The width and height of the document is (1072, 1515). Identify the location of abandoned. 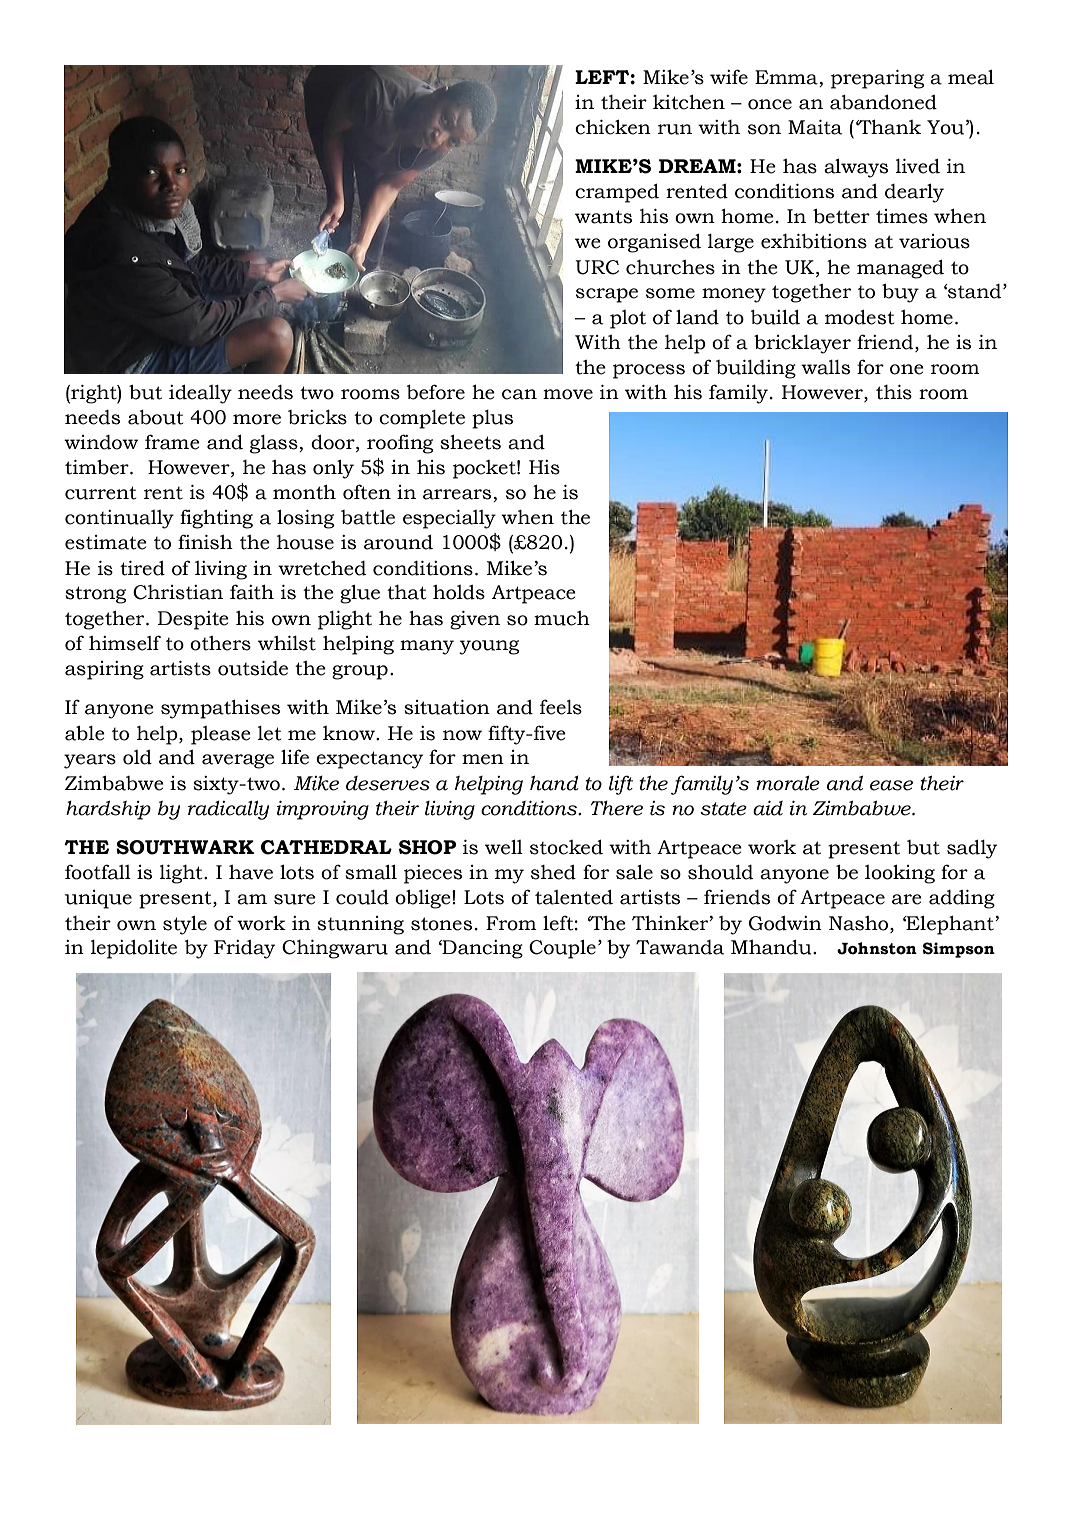
(883, 102).
